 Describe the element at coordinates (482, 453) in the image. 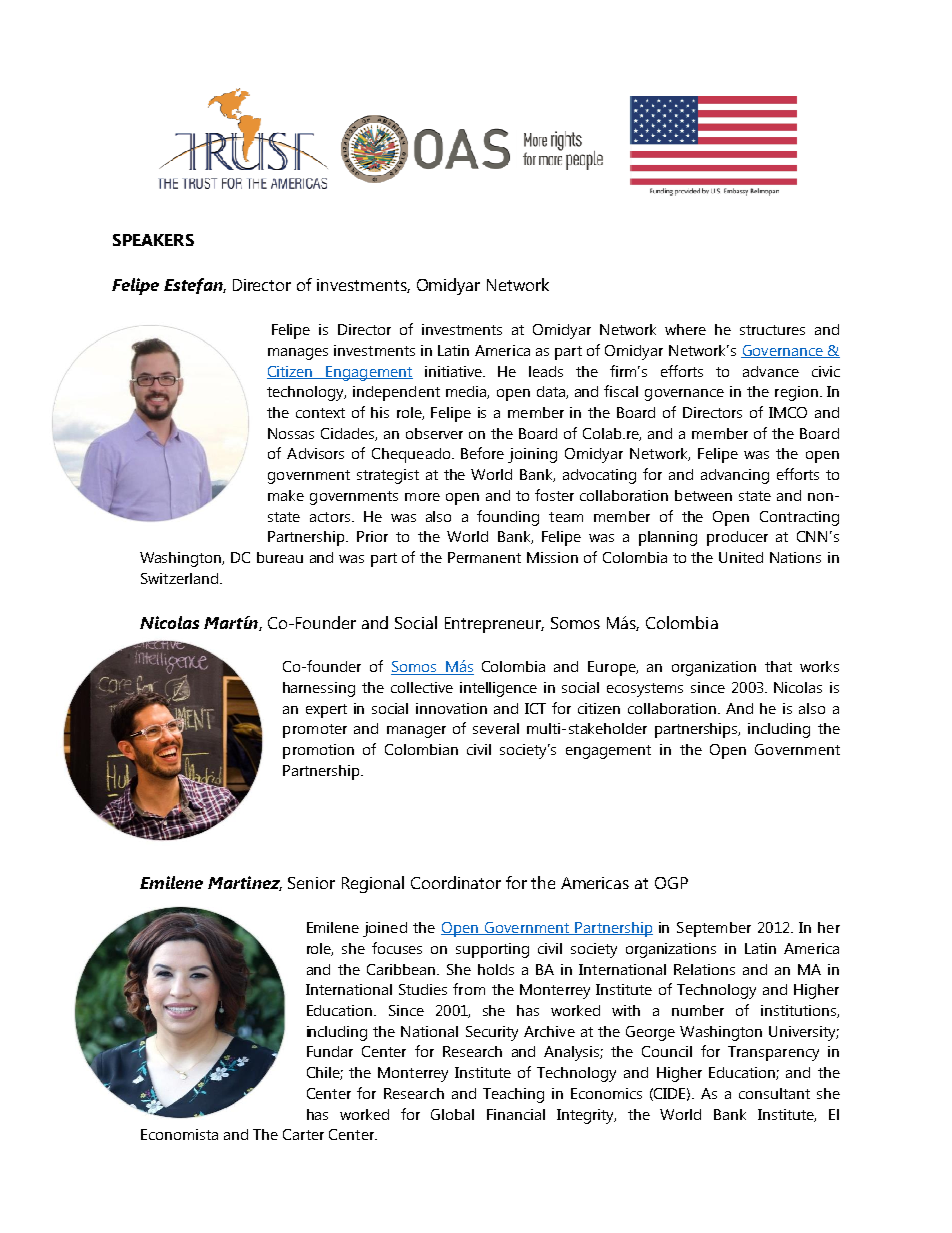

I see `Before` at that location.
